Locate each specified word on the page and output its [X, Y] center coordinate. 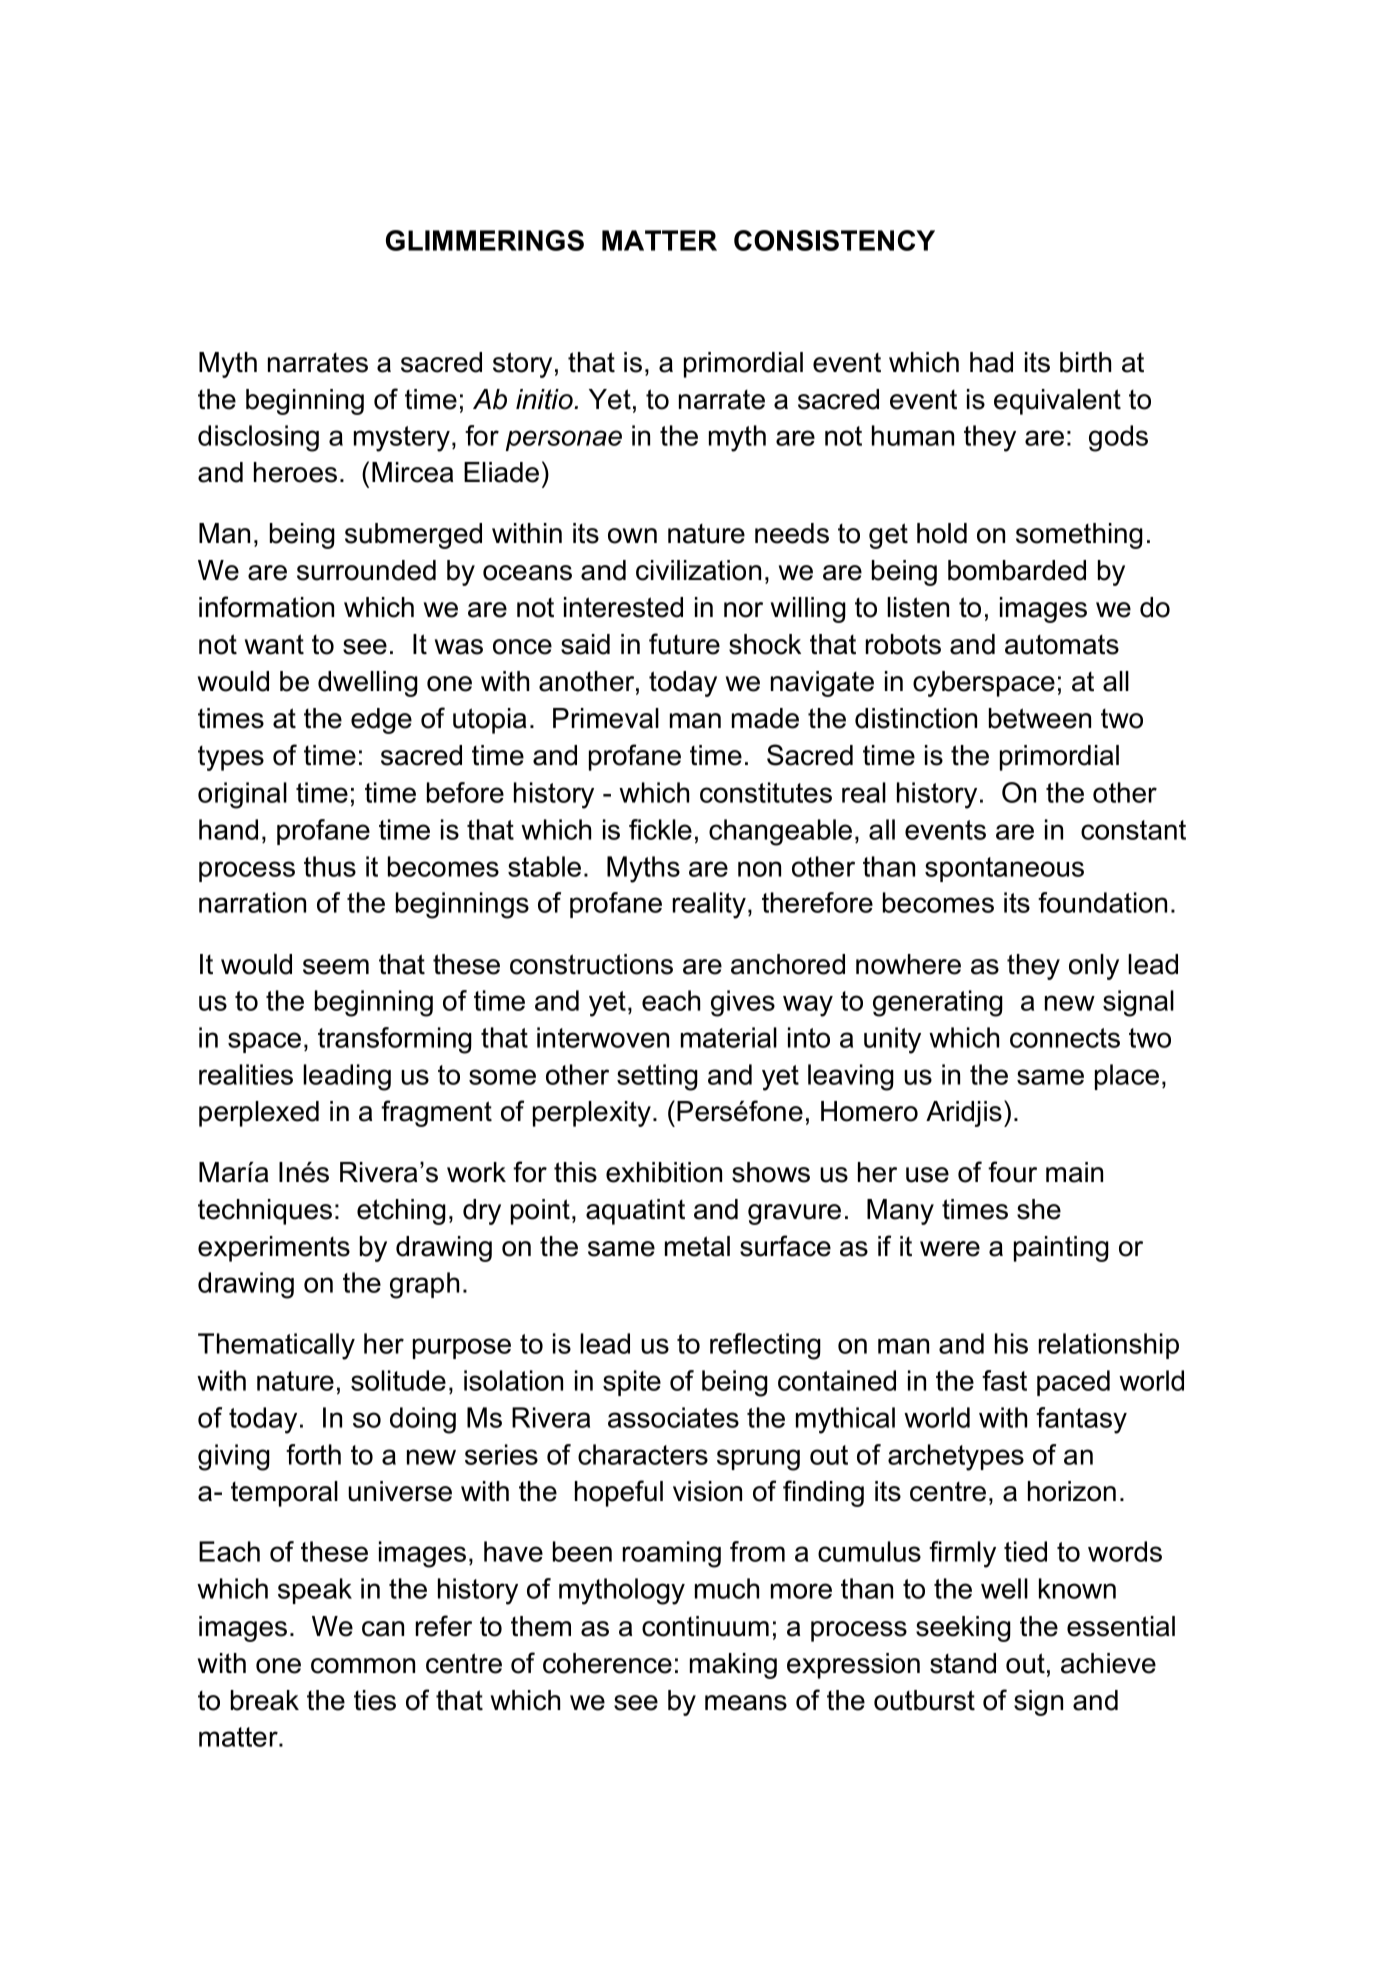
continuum [705, 1626]
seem [336, 967]
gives [743, 1003]
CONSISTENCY [834, 240]
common [363, 1666]
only [1094, 967]
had [991, 362]
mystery [402, 439]
